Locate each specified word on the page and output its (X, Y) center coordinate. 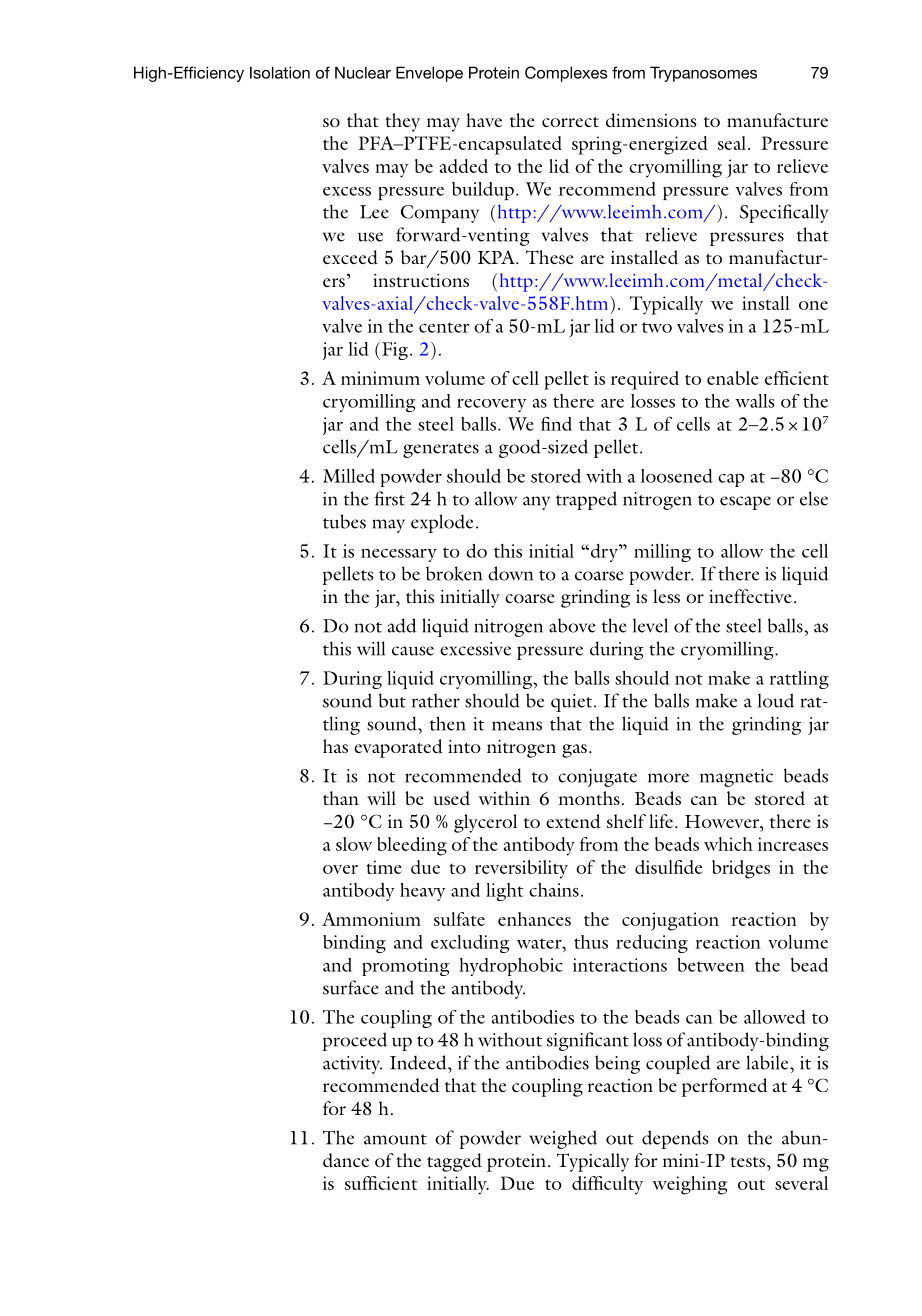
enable (733, 378)
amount (395, 1139)
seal (732, 143)
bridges (741, 869)
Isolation (280, 72)
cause (413, 651)
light (505, 892)
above (572, 625)
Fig (393, 351)
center (444, 327)
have (484, 120)
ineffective (750, 596)
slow (354, 844)
